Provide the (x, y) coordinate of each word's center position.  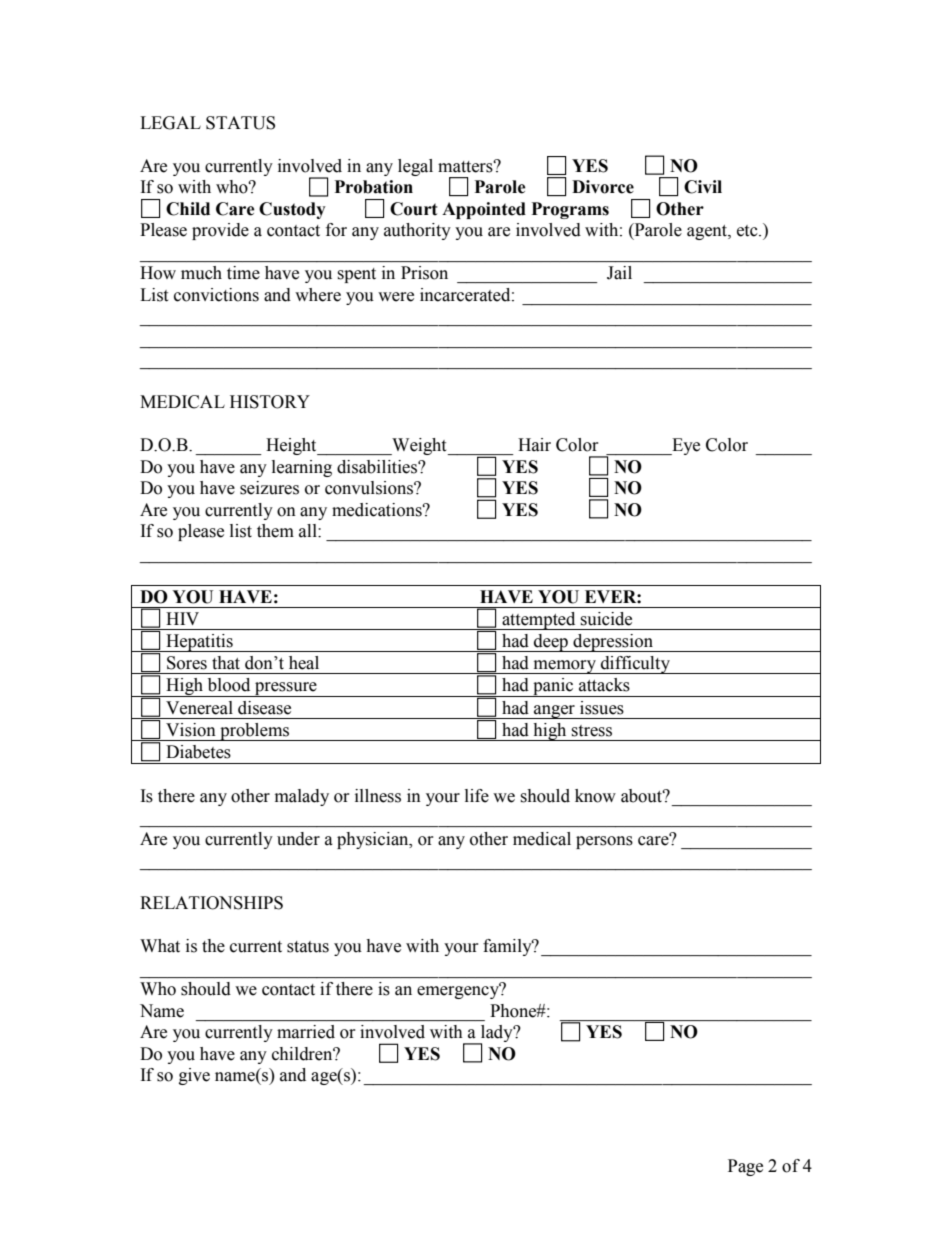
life (477, 796)
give (194, 1076)
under (298, 839)
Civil (703, 187)
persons (604, 842)
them (275, 531)
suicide (606, 619)
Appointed (484, 210)
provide (220, 231)
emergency (459, 991)
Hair (534, 445)
